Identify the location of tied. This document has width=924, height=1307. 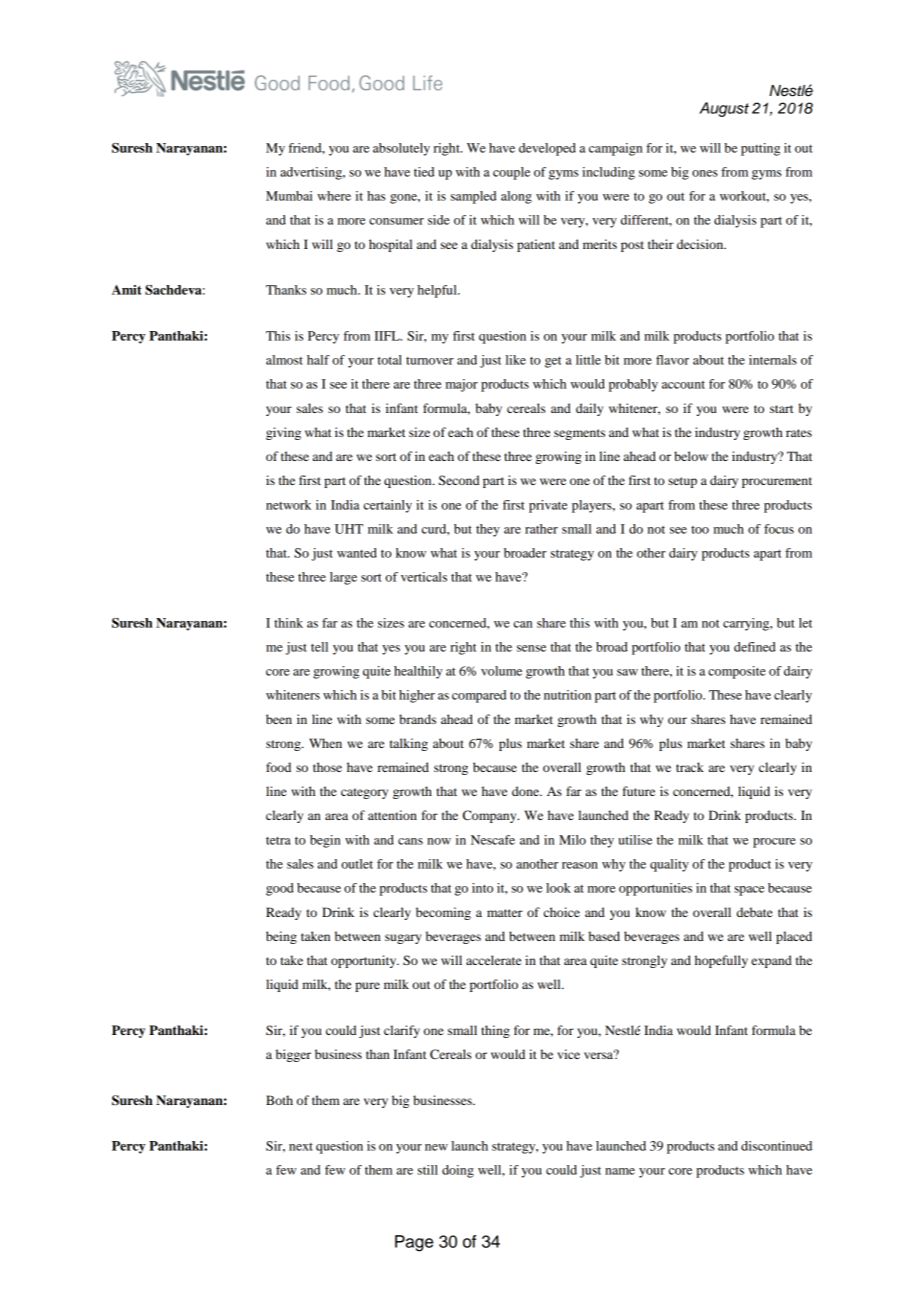
(424, 172).
